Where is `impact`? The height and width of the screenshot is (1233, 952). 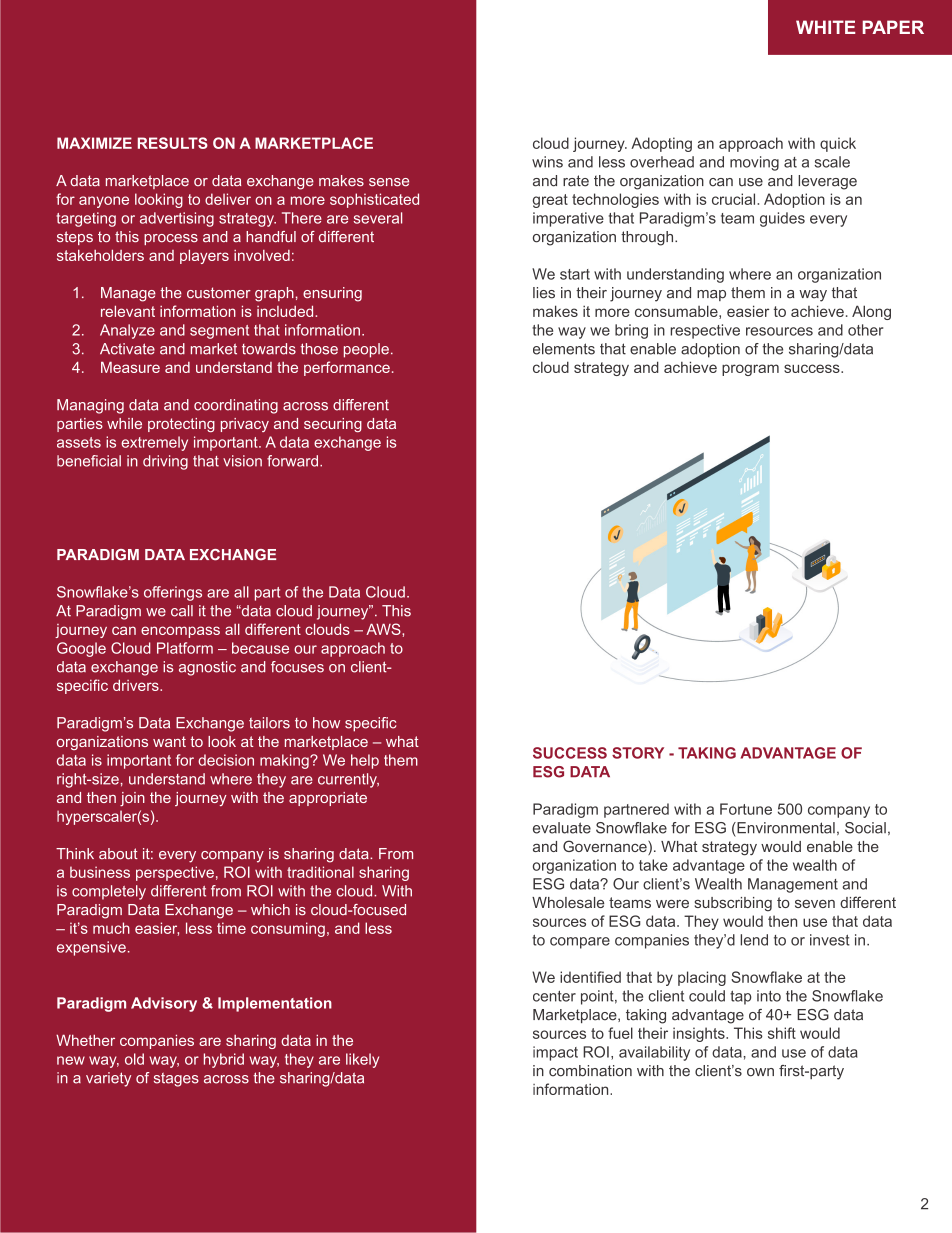
impact is located at coordinates (555, 1053).
